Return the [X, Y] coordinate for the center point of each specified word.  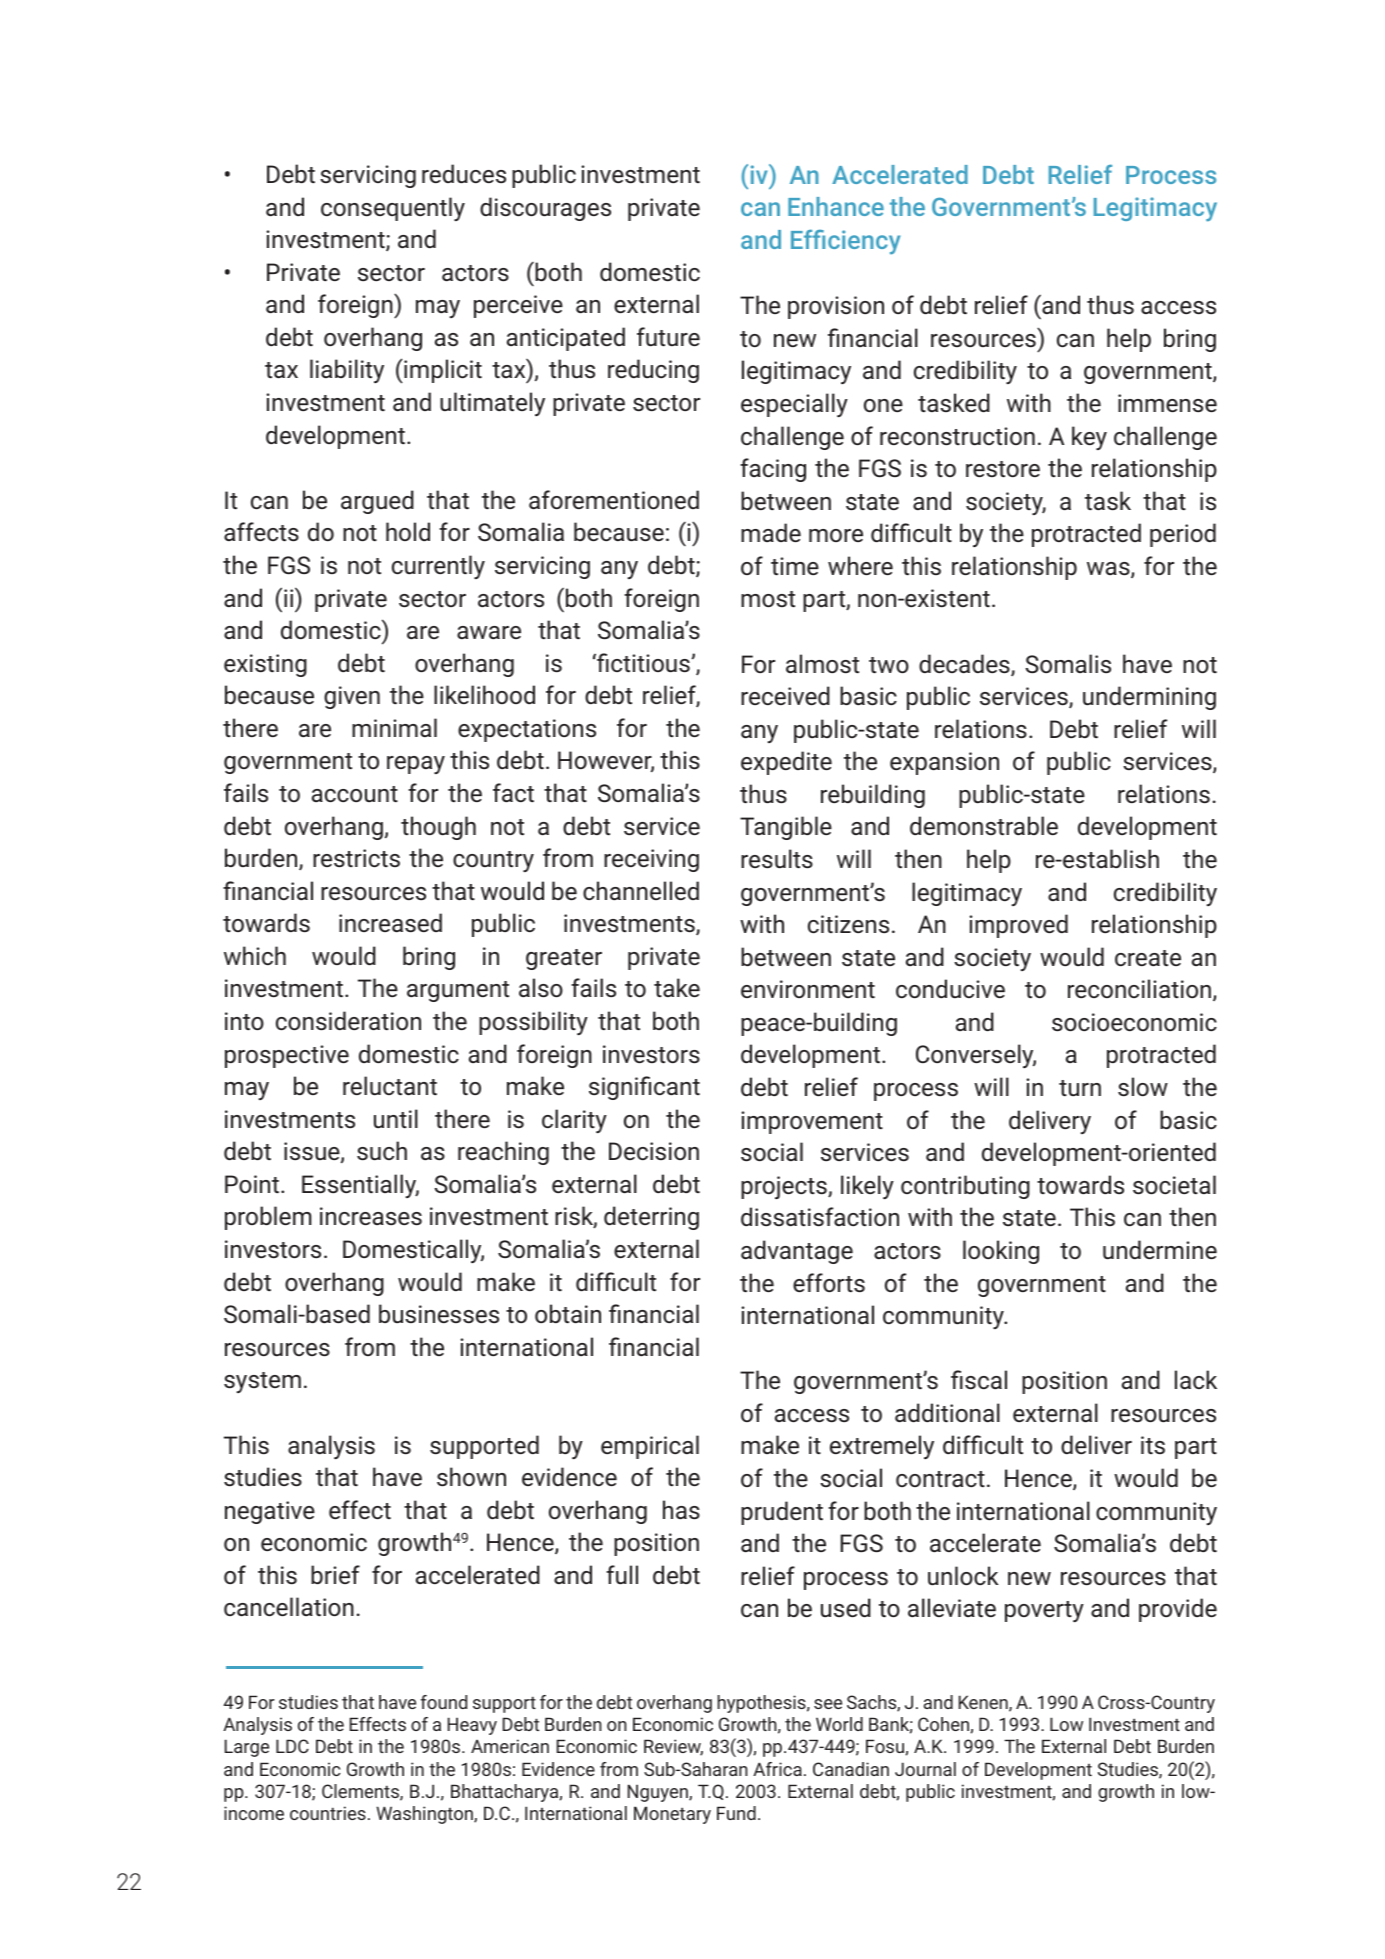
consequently [393, 209]
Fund [736, 1813]
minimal [394, 727]
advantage [797, 1252]
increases [371, 1216]
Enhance [836, 206]
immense [1167, 403]
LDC [292, 1746]
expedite [786, 763]
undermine [1160, 1249]
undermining [1149, 698]
